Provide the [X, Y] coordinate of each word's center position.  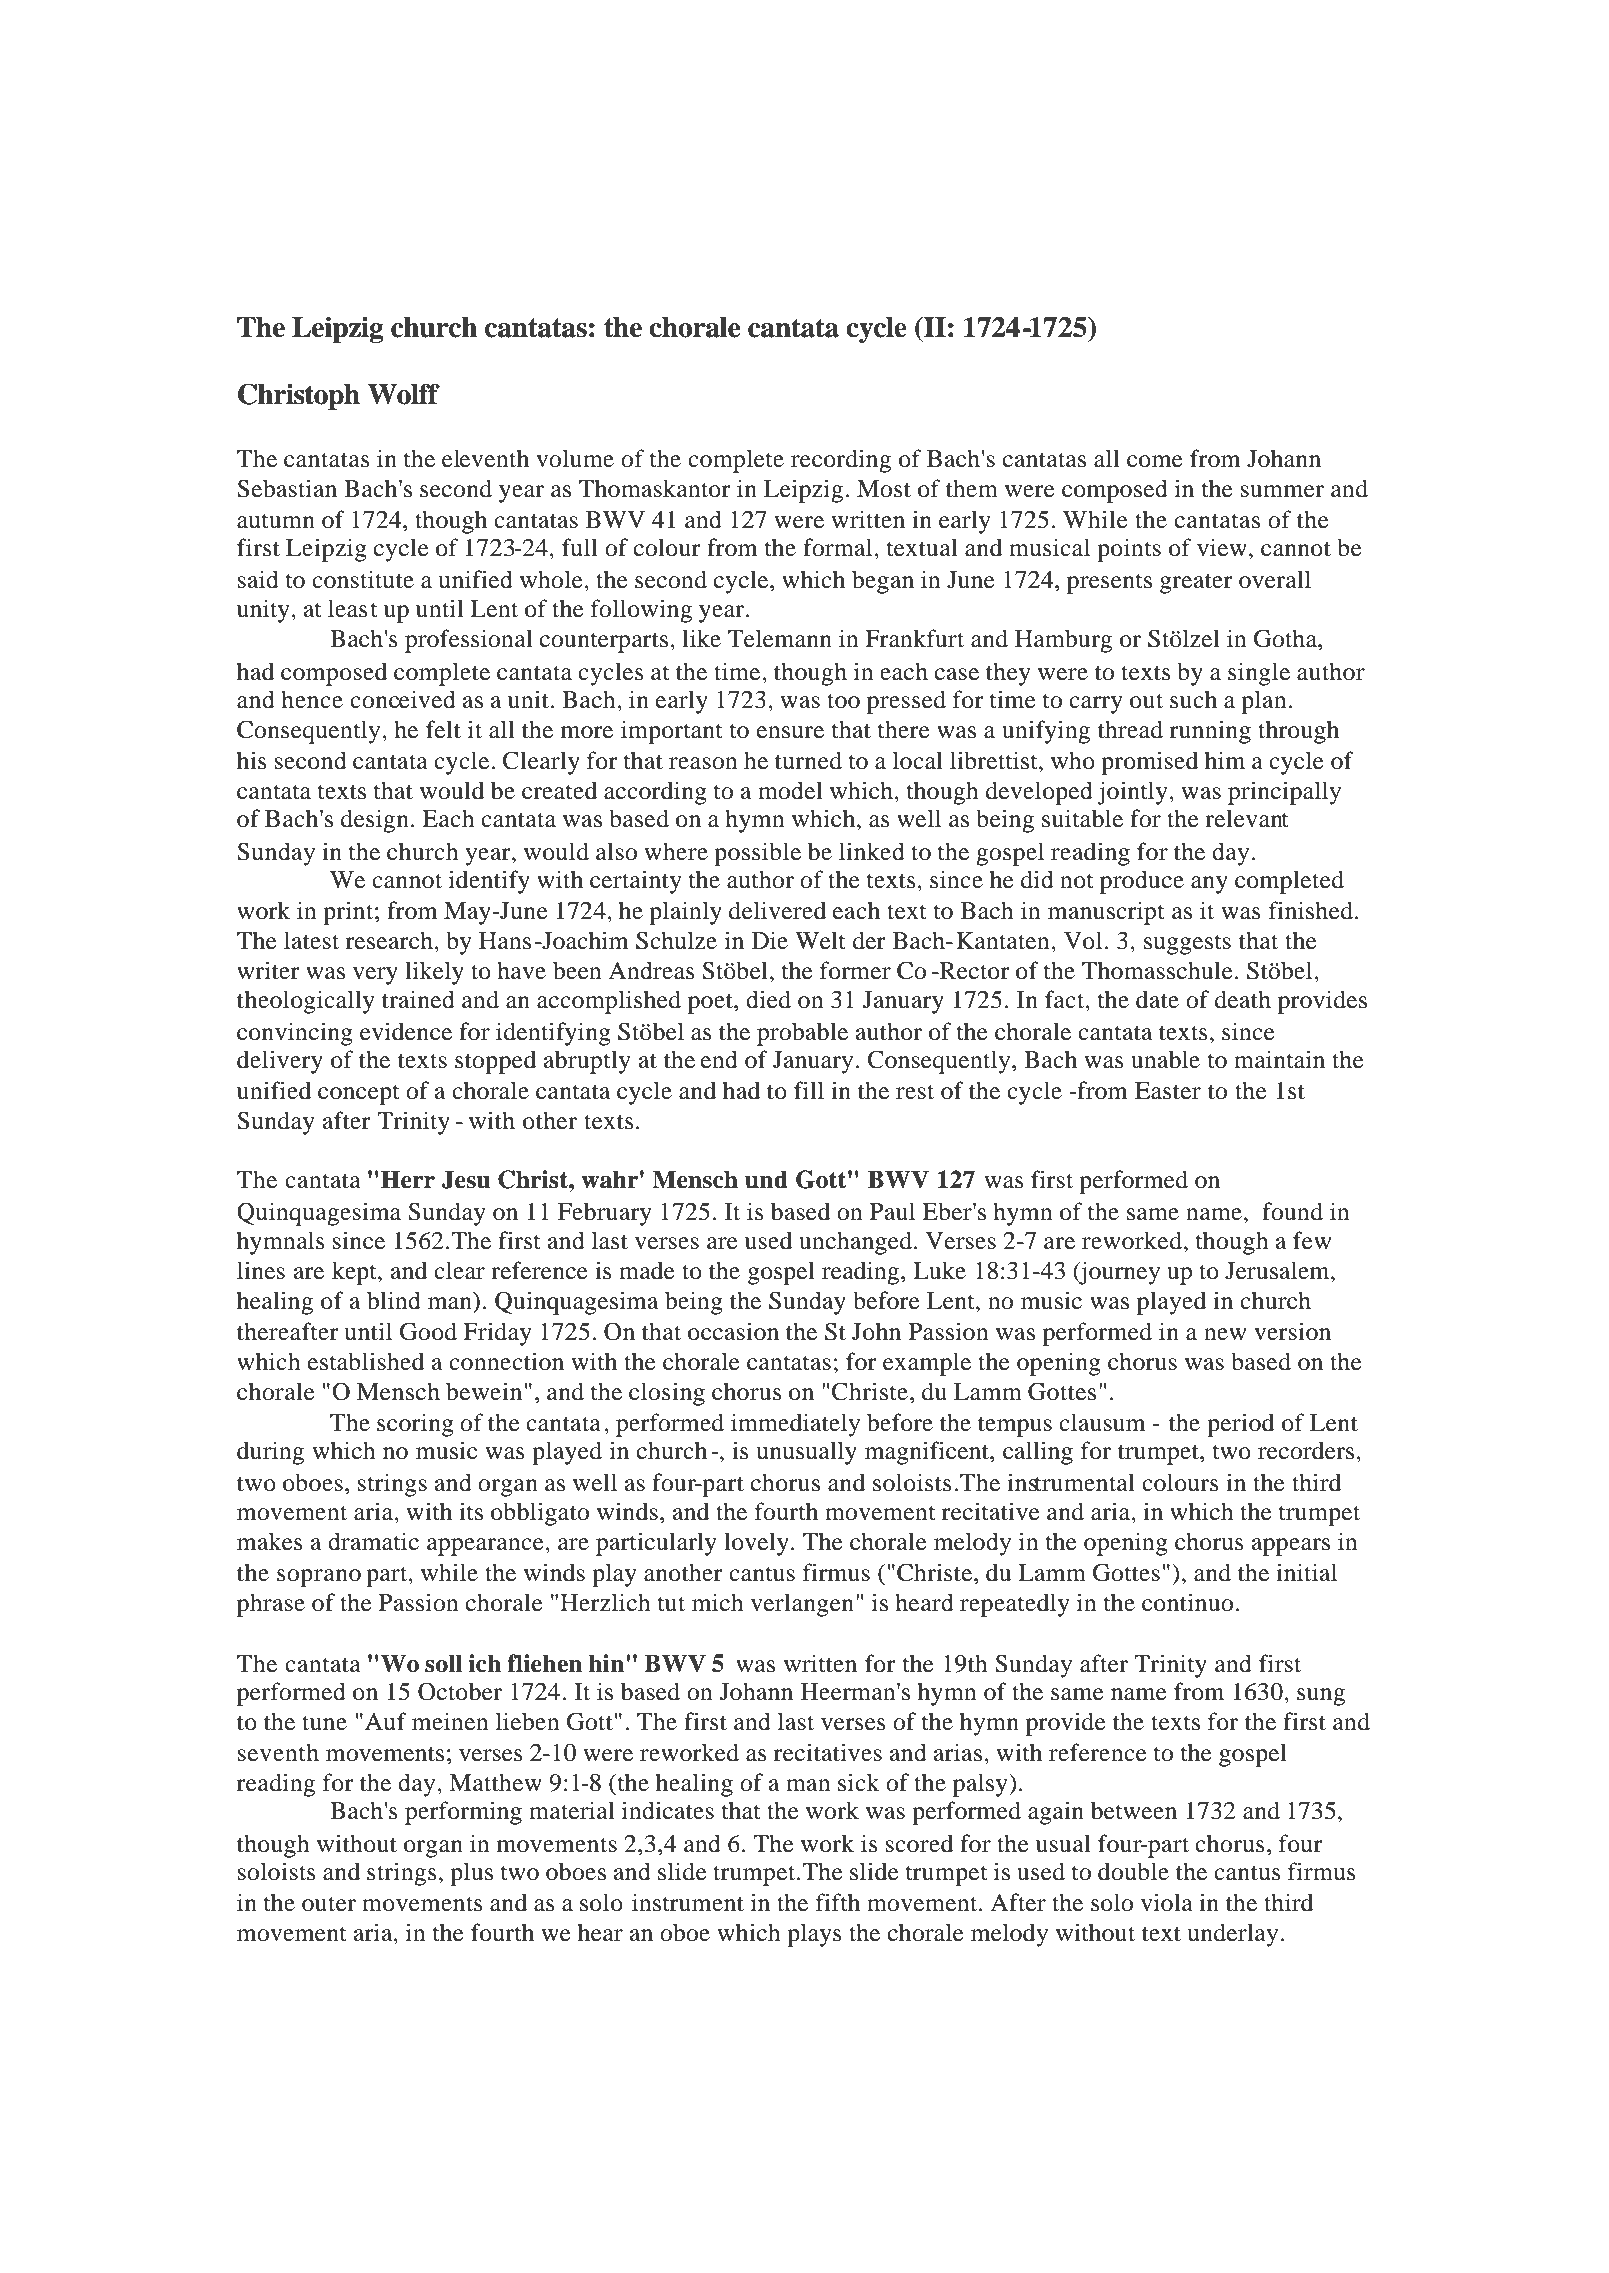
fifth [838, 1902]
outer [329, 1904]
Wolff [404, 394]
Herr [408, 1179]
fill [809, 1090]
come [1155, 461]
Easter [1168, 1091]
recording [841, 461]
